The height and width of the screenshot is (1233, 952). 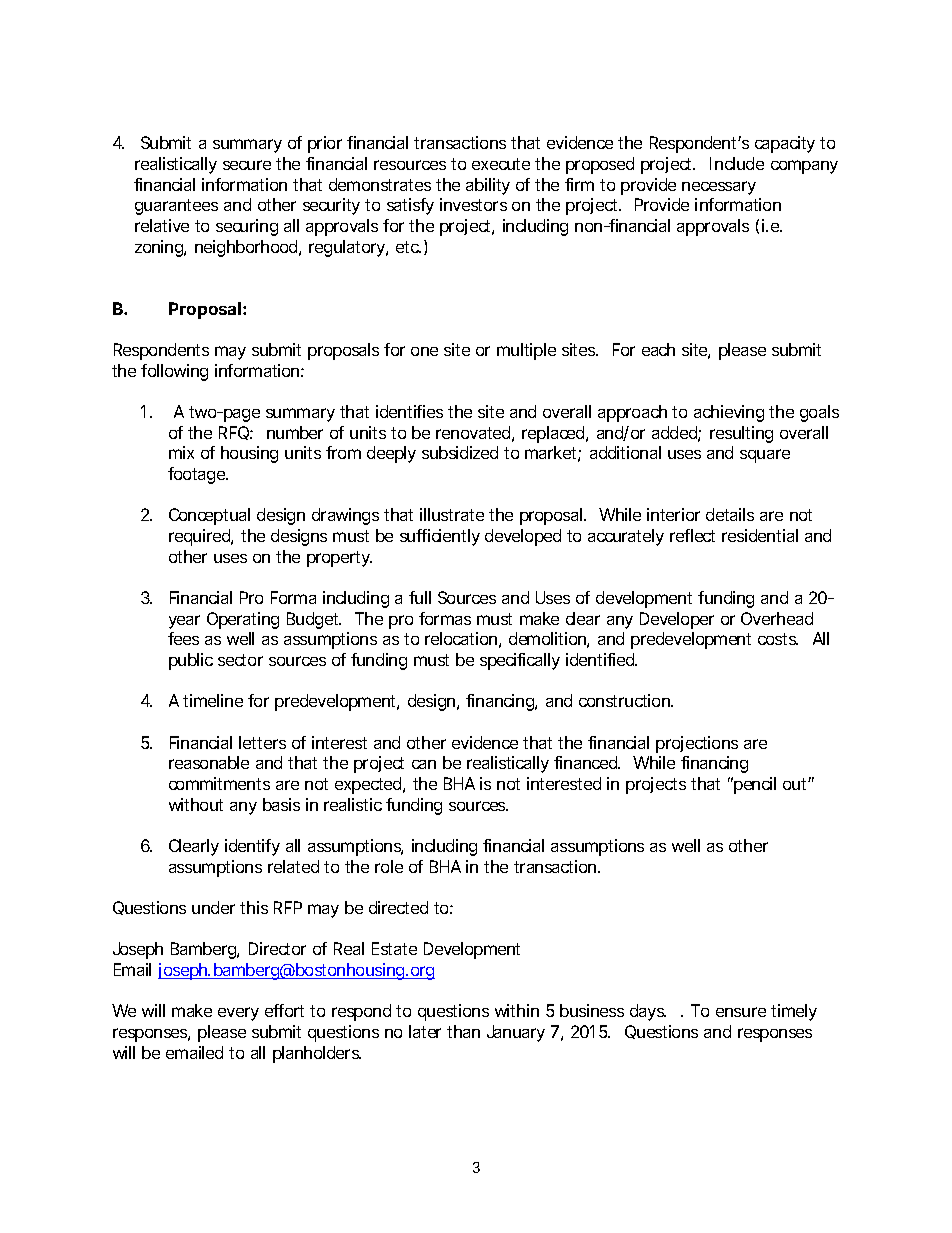 What do you see at coordinates (501, 164) in the screenshot?
I see `execute` at bounding box center [501, 164].
